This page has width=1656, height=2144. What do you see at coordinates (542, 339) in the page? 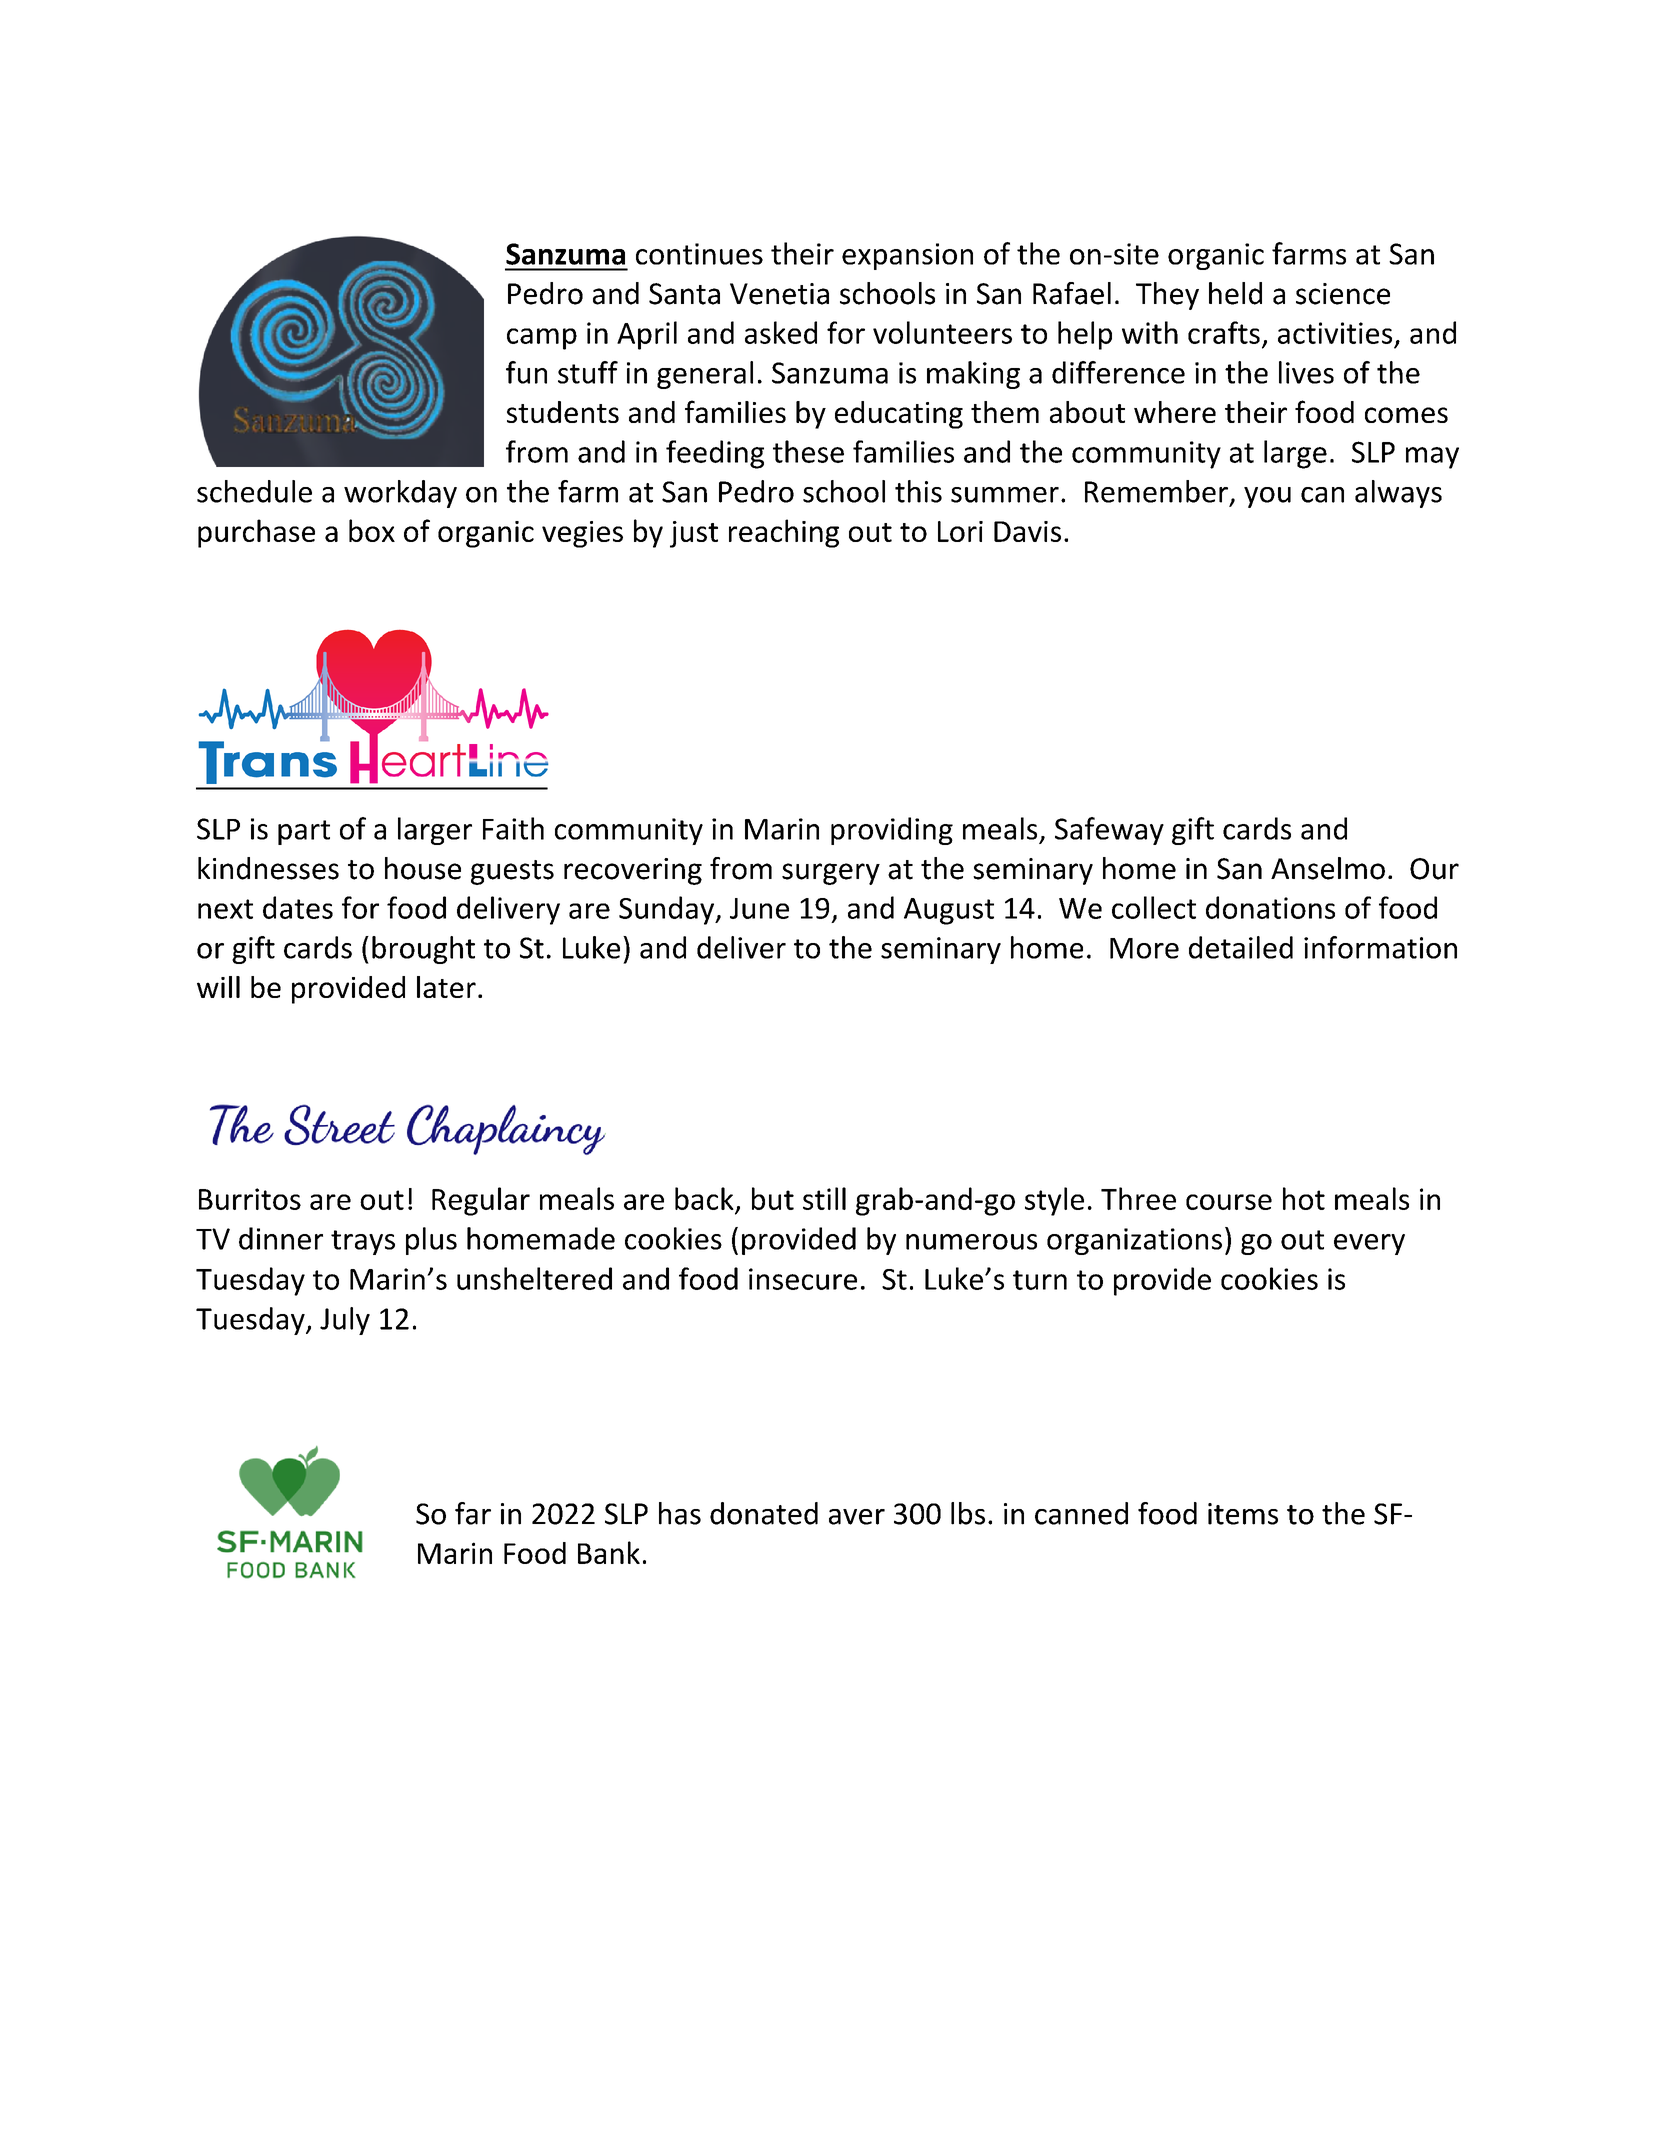
I see `camp` at bounding box center [542, 339].
